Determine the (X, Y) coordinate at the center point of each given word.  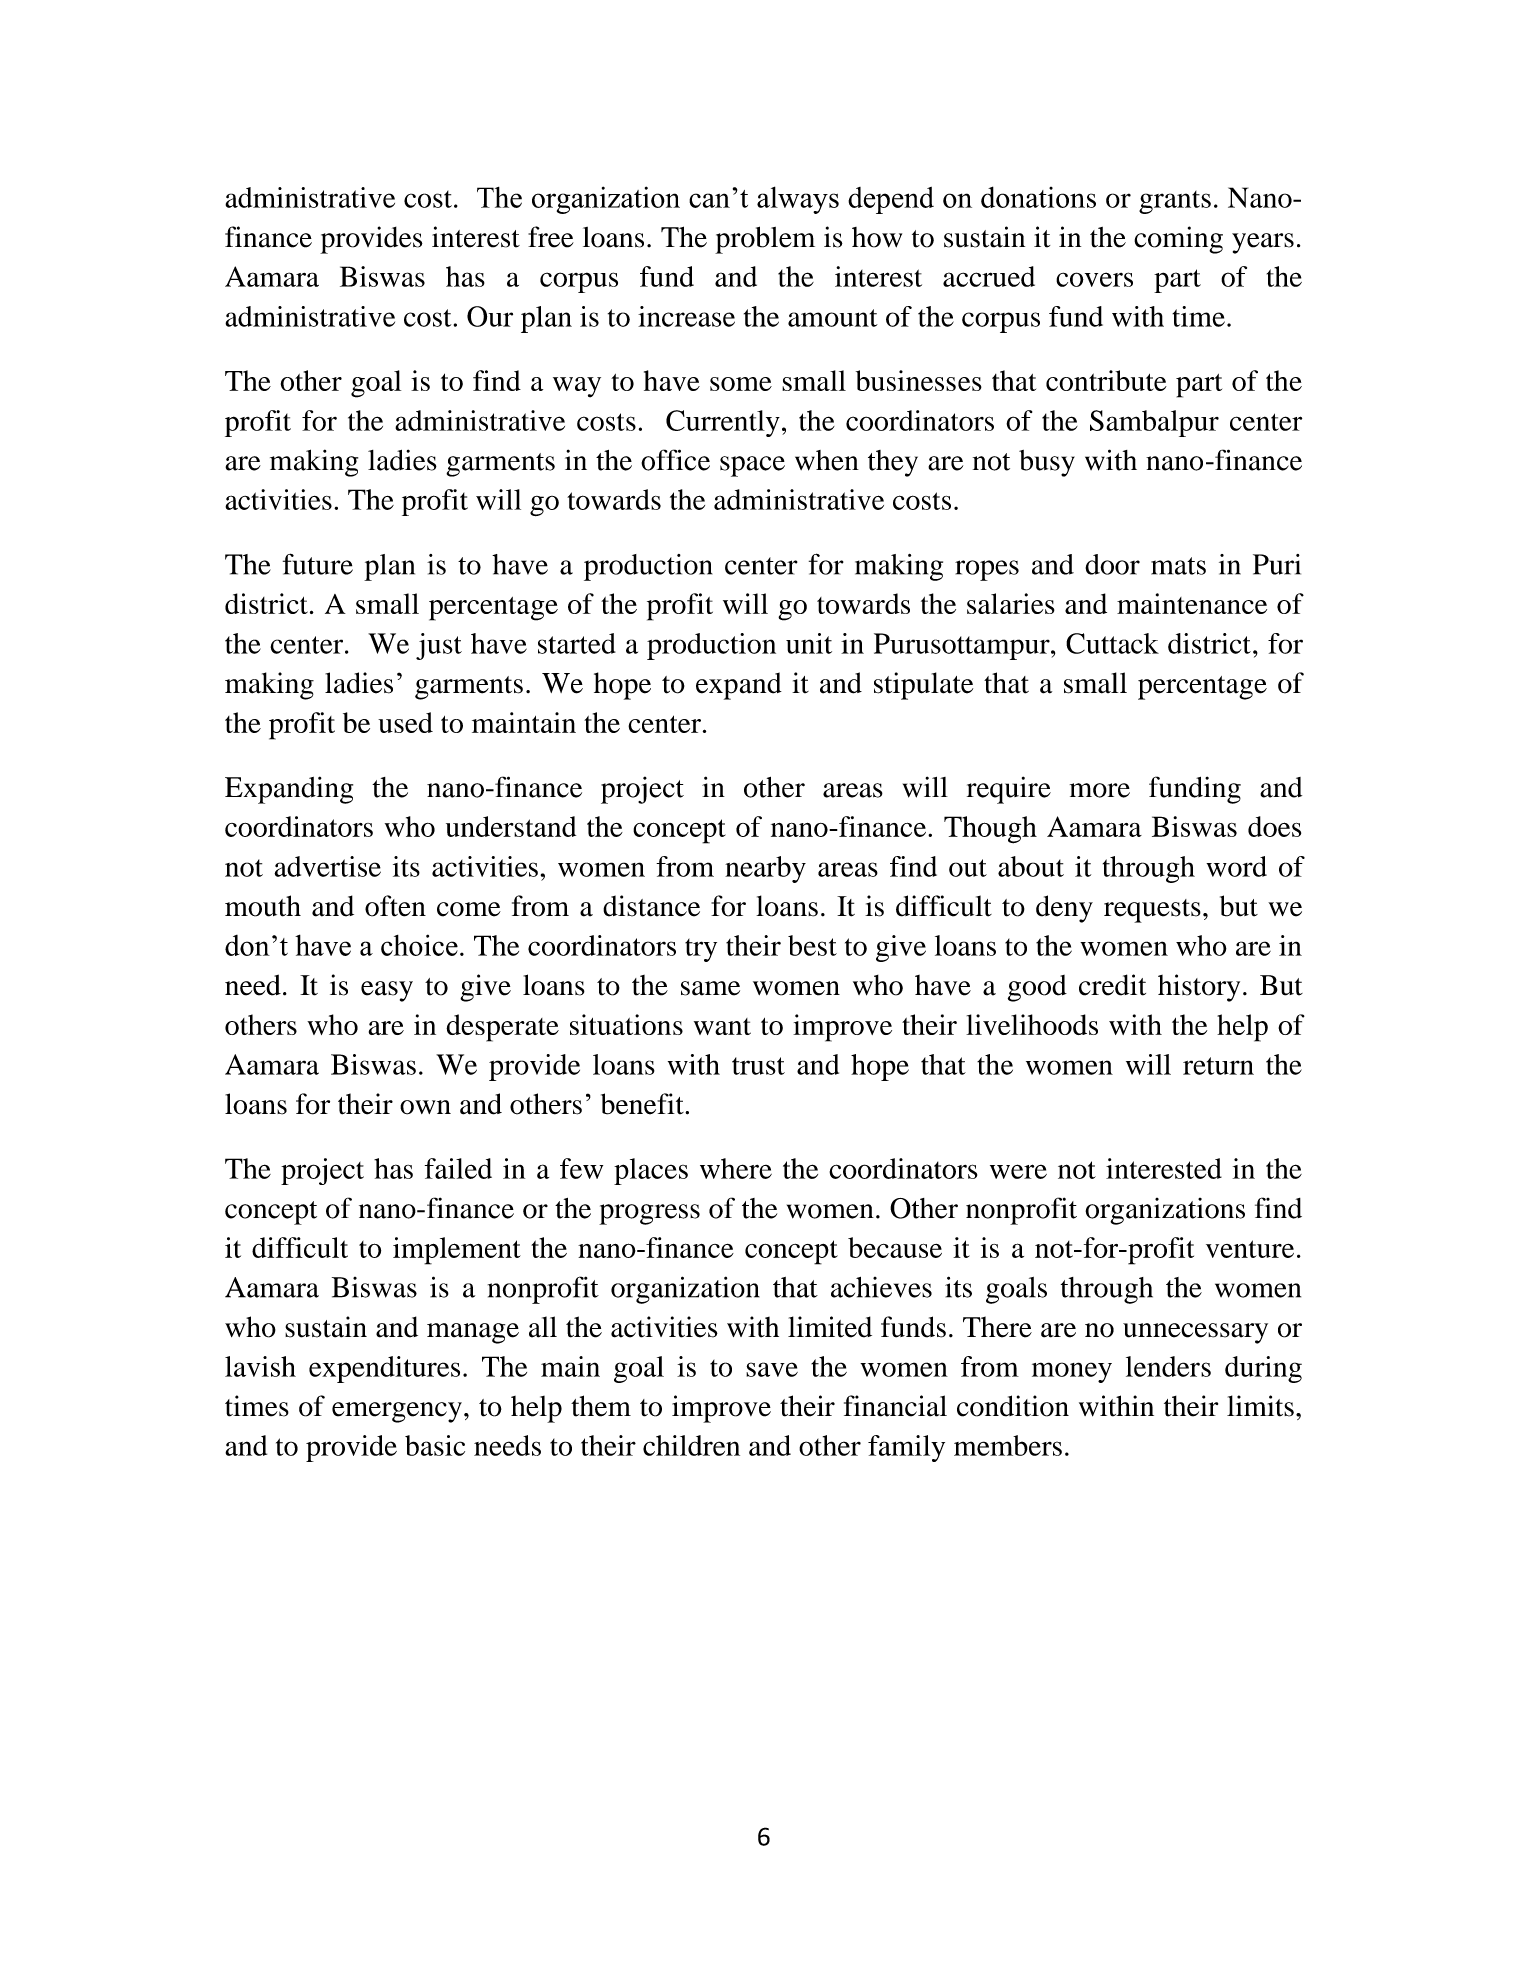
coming (1178, 240)
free (551, 237)
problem (765, 240)
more (1100, 790)
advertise (327, 866)
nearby (765, 869)
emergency (397, 1412)
